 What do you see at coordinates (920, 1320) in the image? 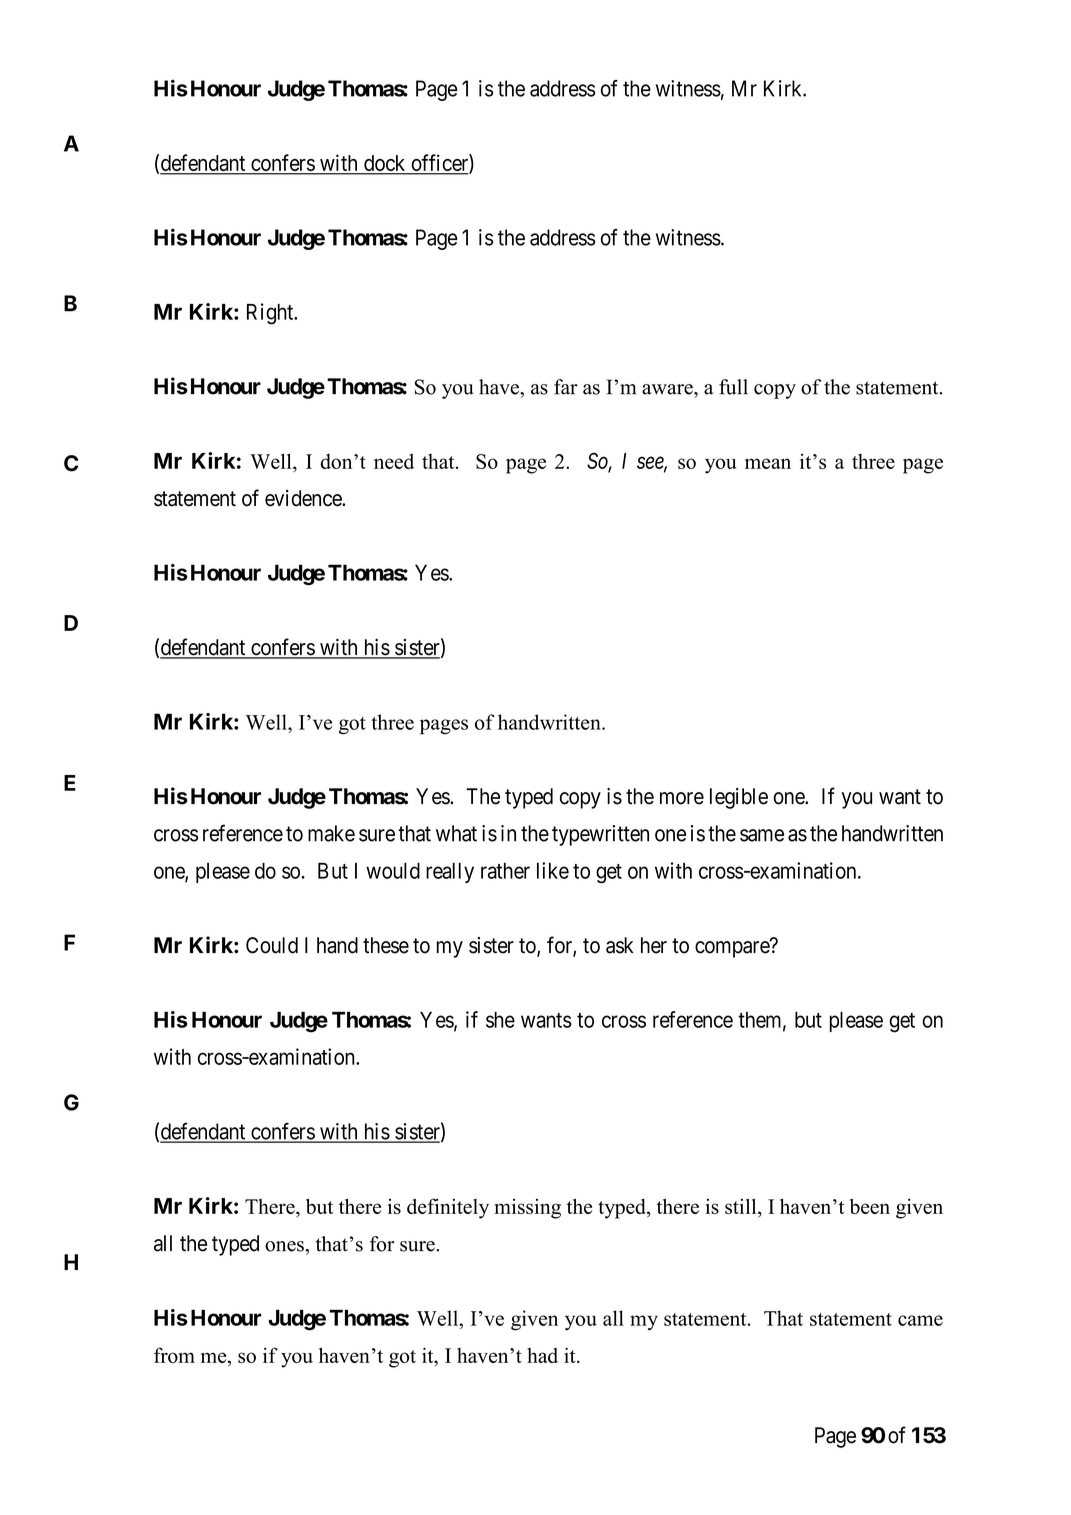
I see `came` at bounding box center [920, 1320].
